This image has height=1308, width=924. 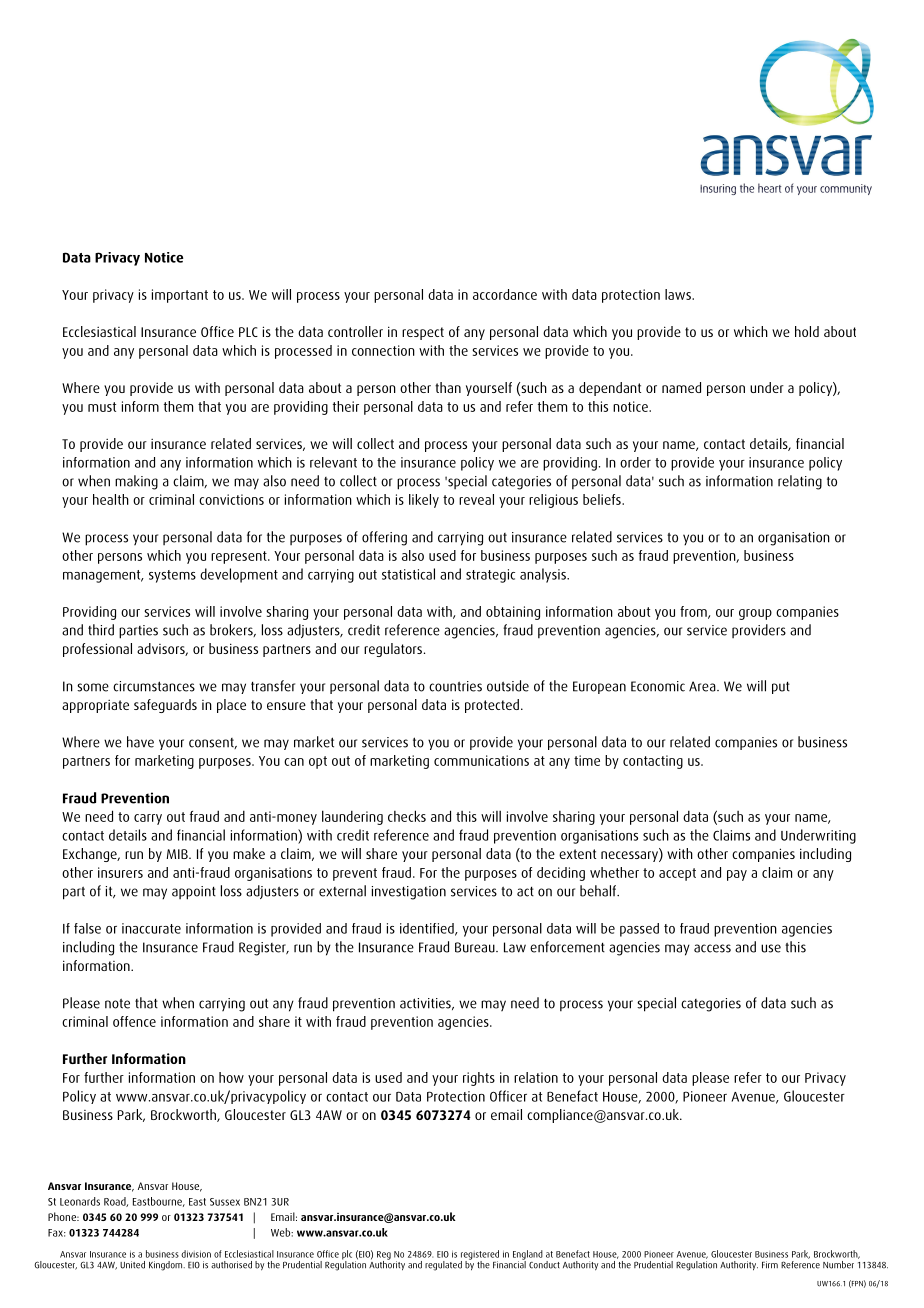 What do you see at coordinates (180, 296) in the image?
I see `important` at bounding box center [180, 296].
